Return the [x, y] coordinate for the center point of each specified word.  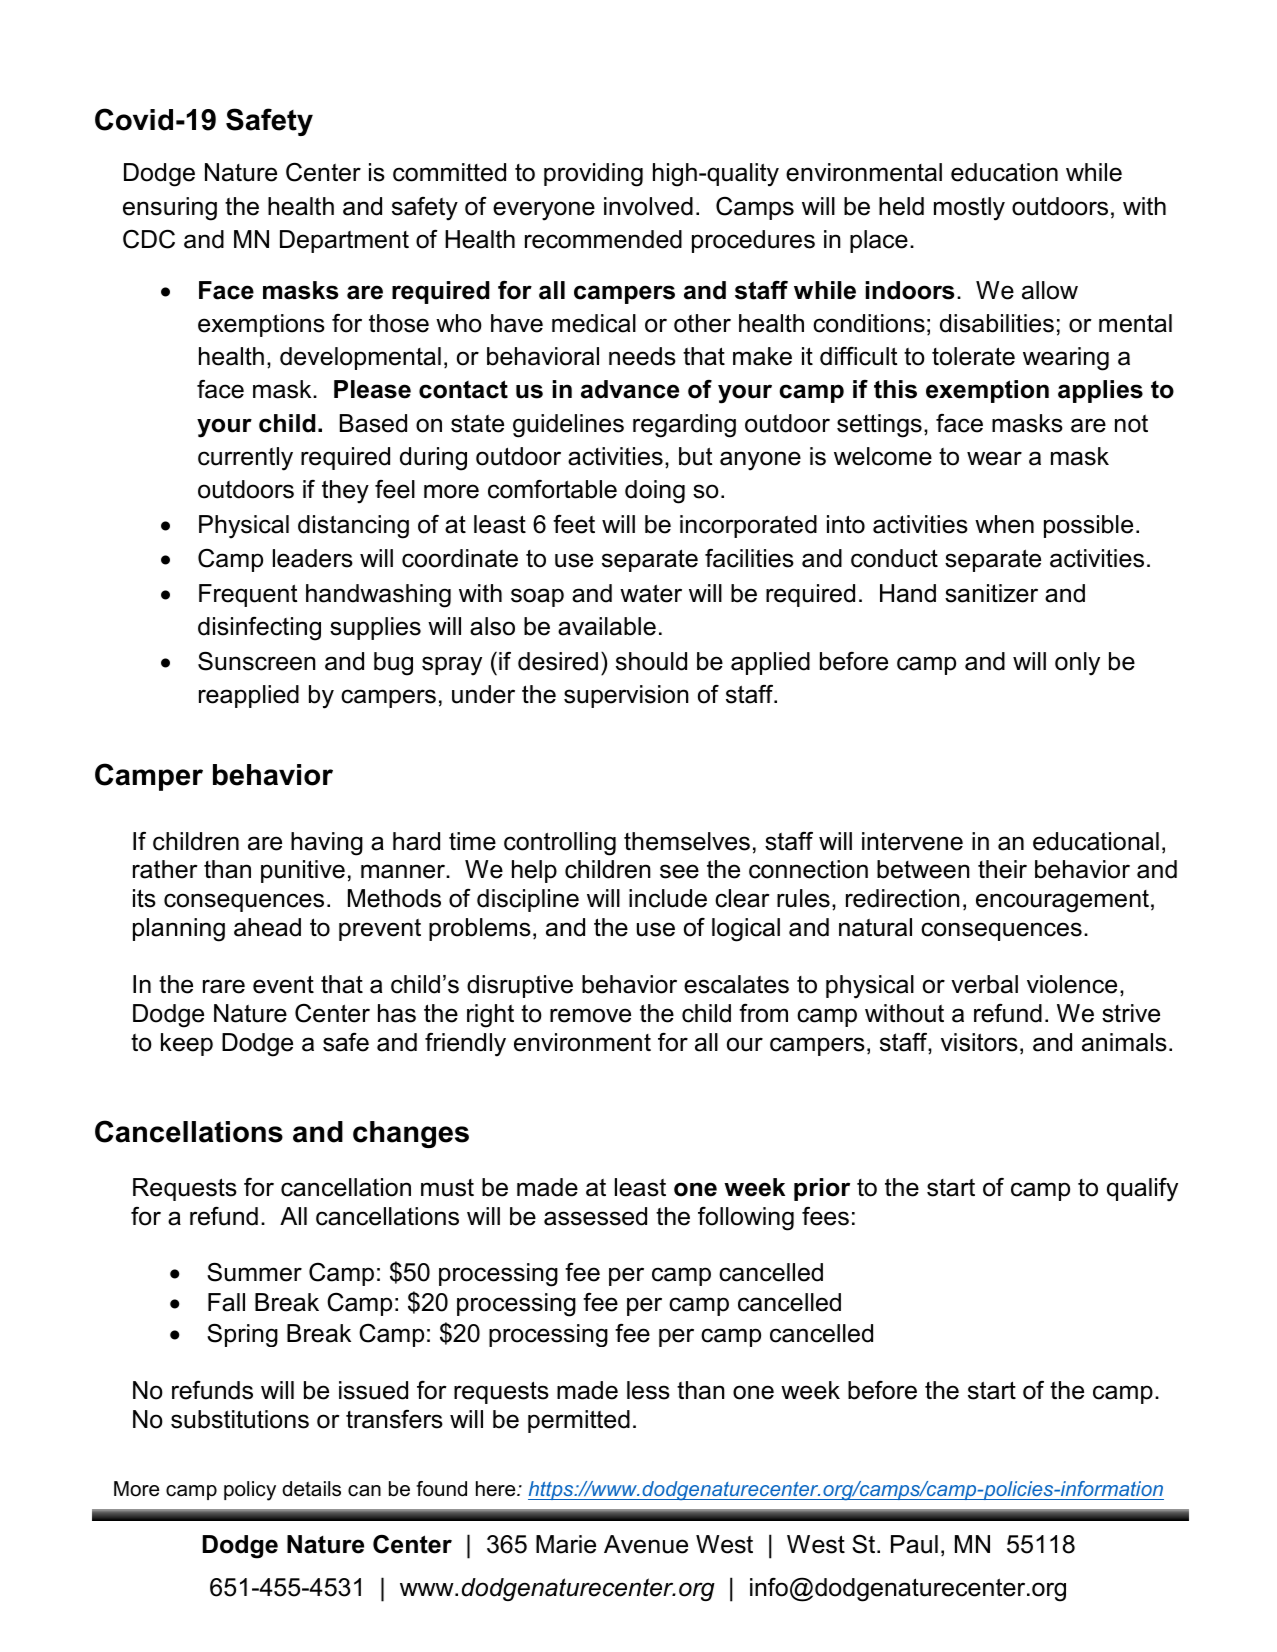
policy [250, 1491]
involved [648, 206]
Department [344, 241]
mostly [969, 209]
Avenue [646, 1544]
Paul [914, 1544]
